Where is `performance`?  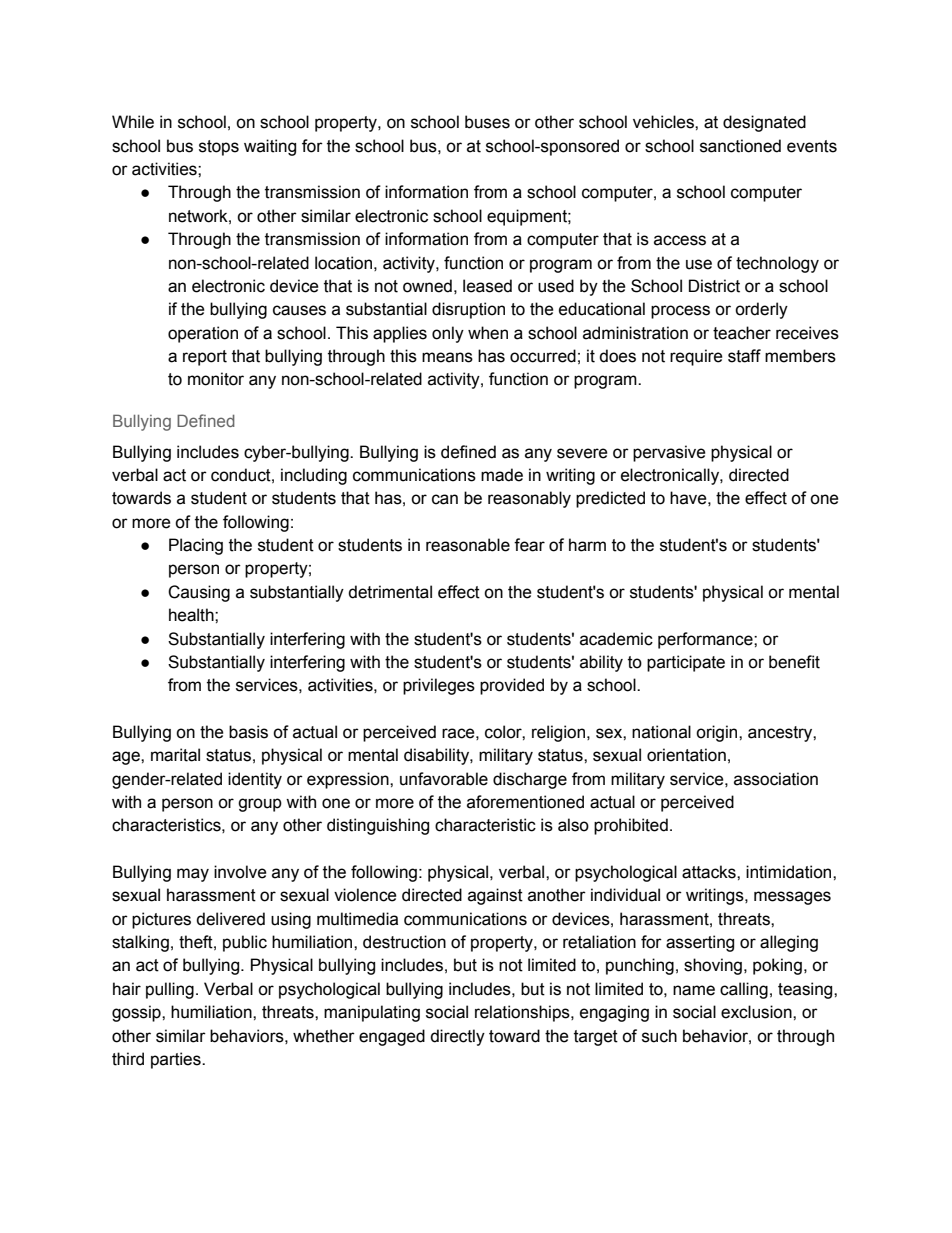 performance is located at coordinates (706, 640).
